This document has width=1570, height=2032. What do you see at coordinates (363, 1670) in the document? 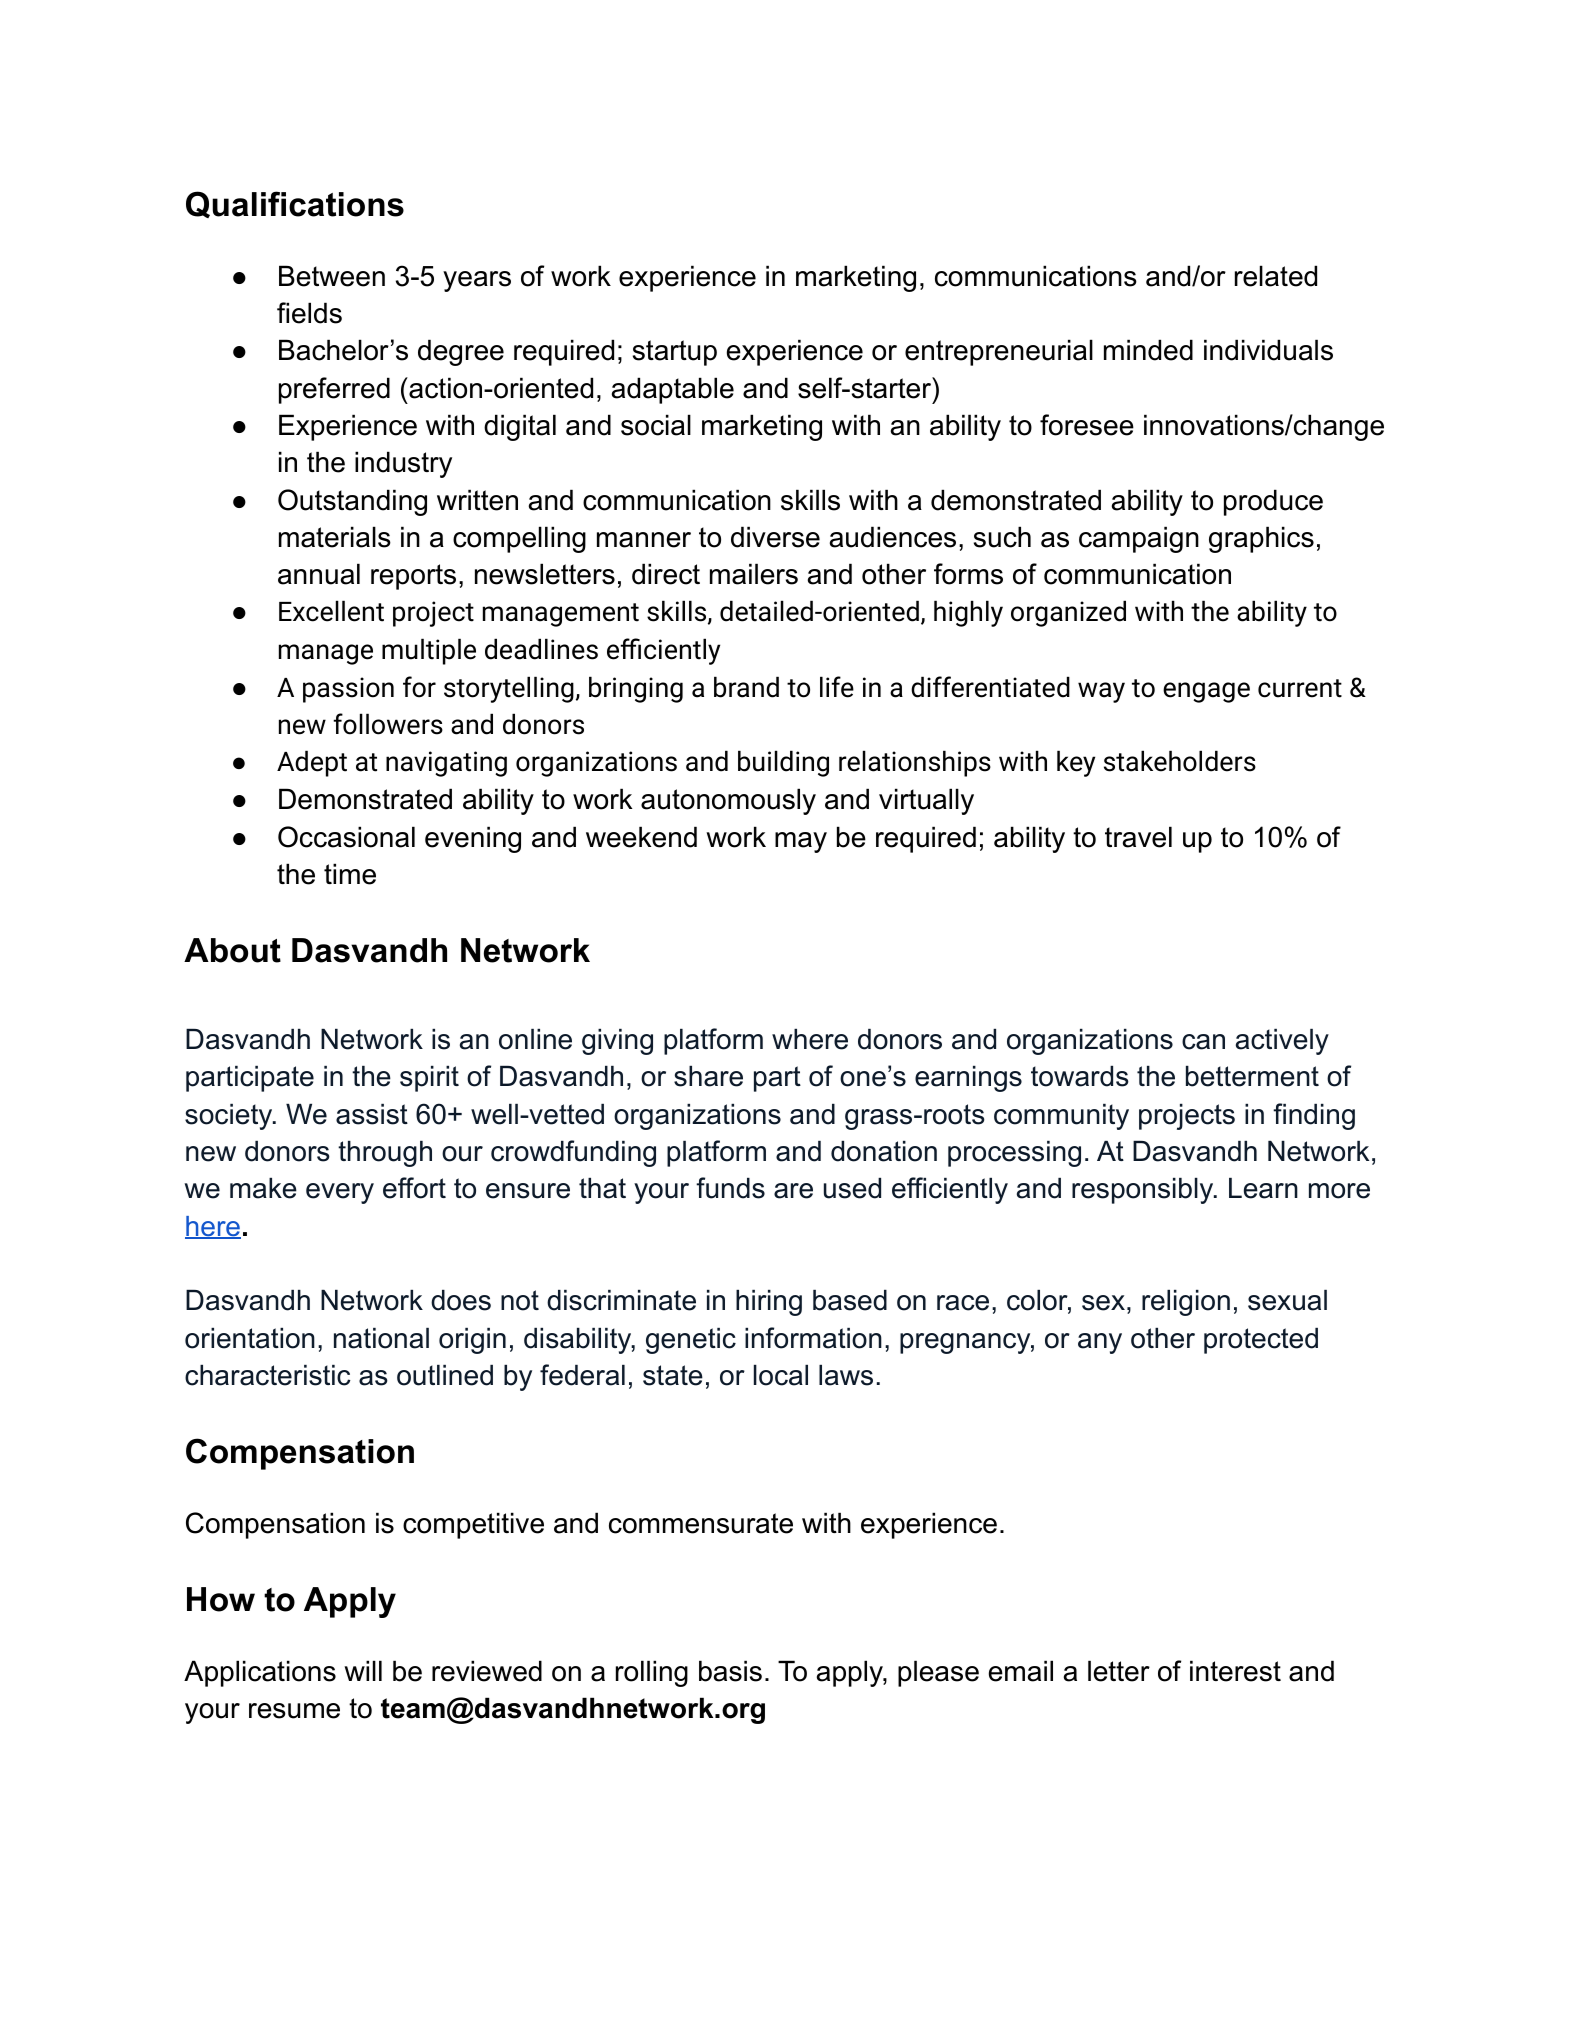
I see `will` at bounding box center [363, 1670].
